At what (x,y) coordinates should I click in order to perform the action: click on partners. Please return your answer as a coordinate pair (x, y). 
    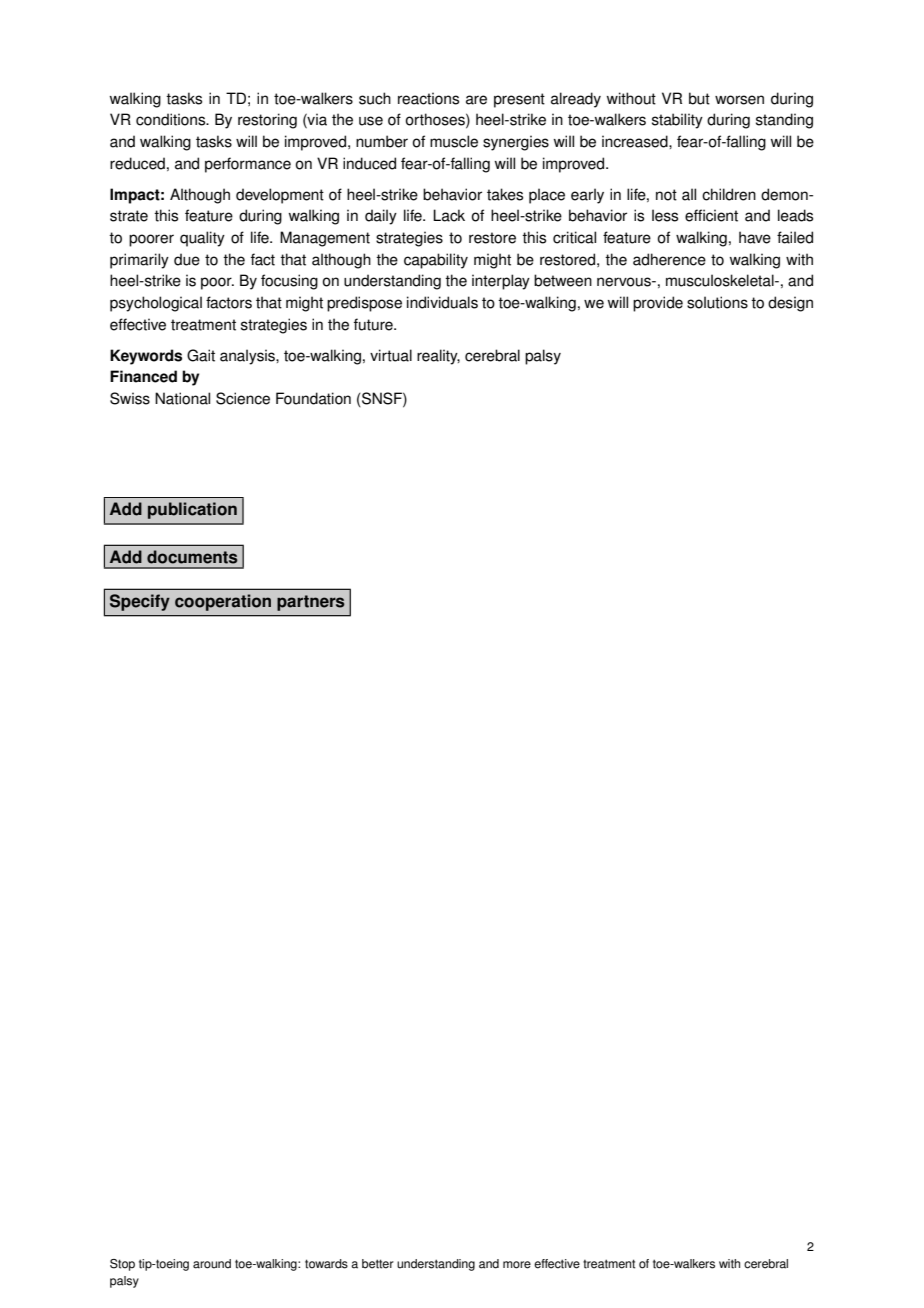
    Looking at the image, I should click on (311, 603).
